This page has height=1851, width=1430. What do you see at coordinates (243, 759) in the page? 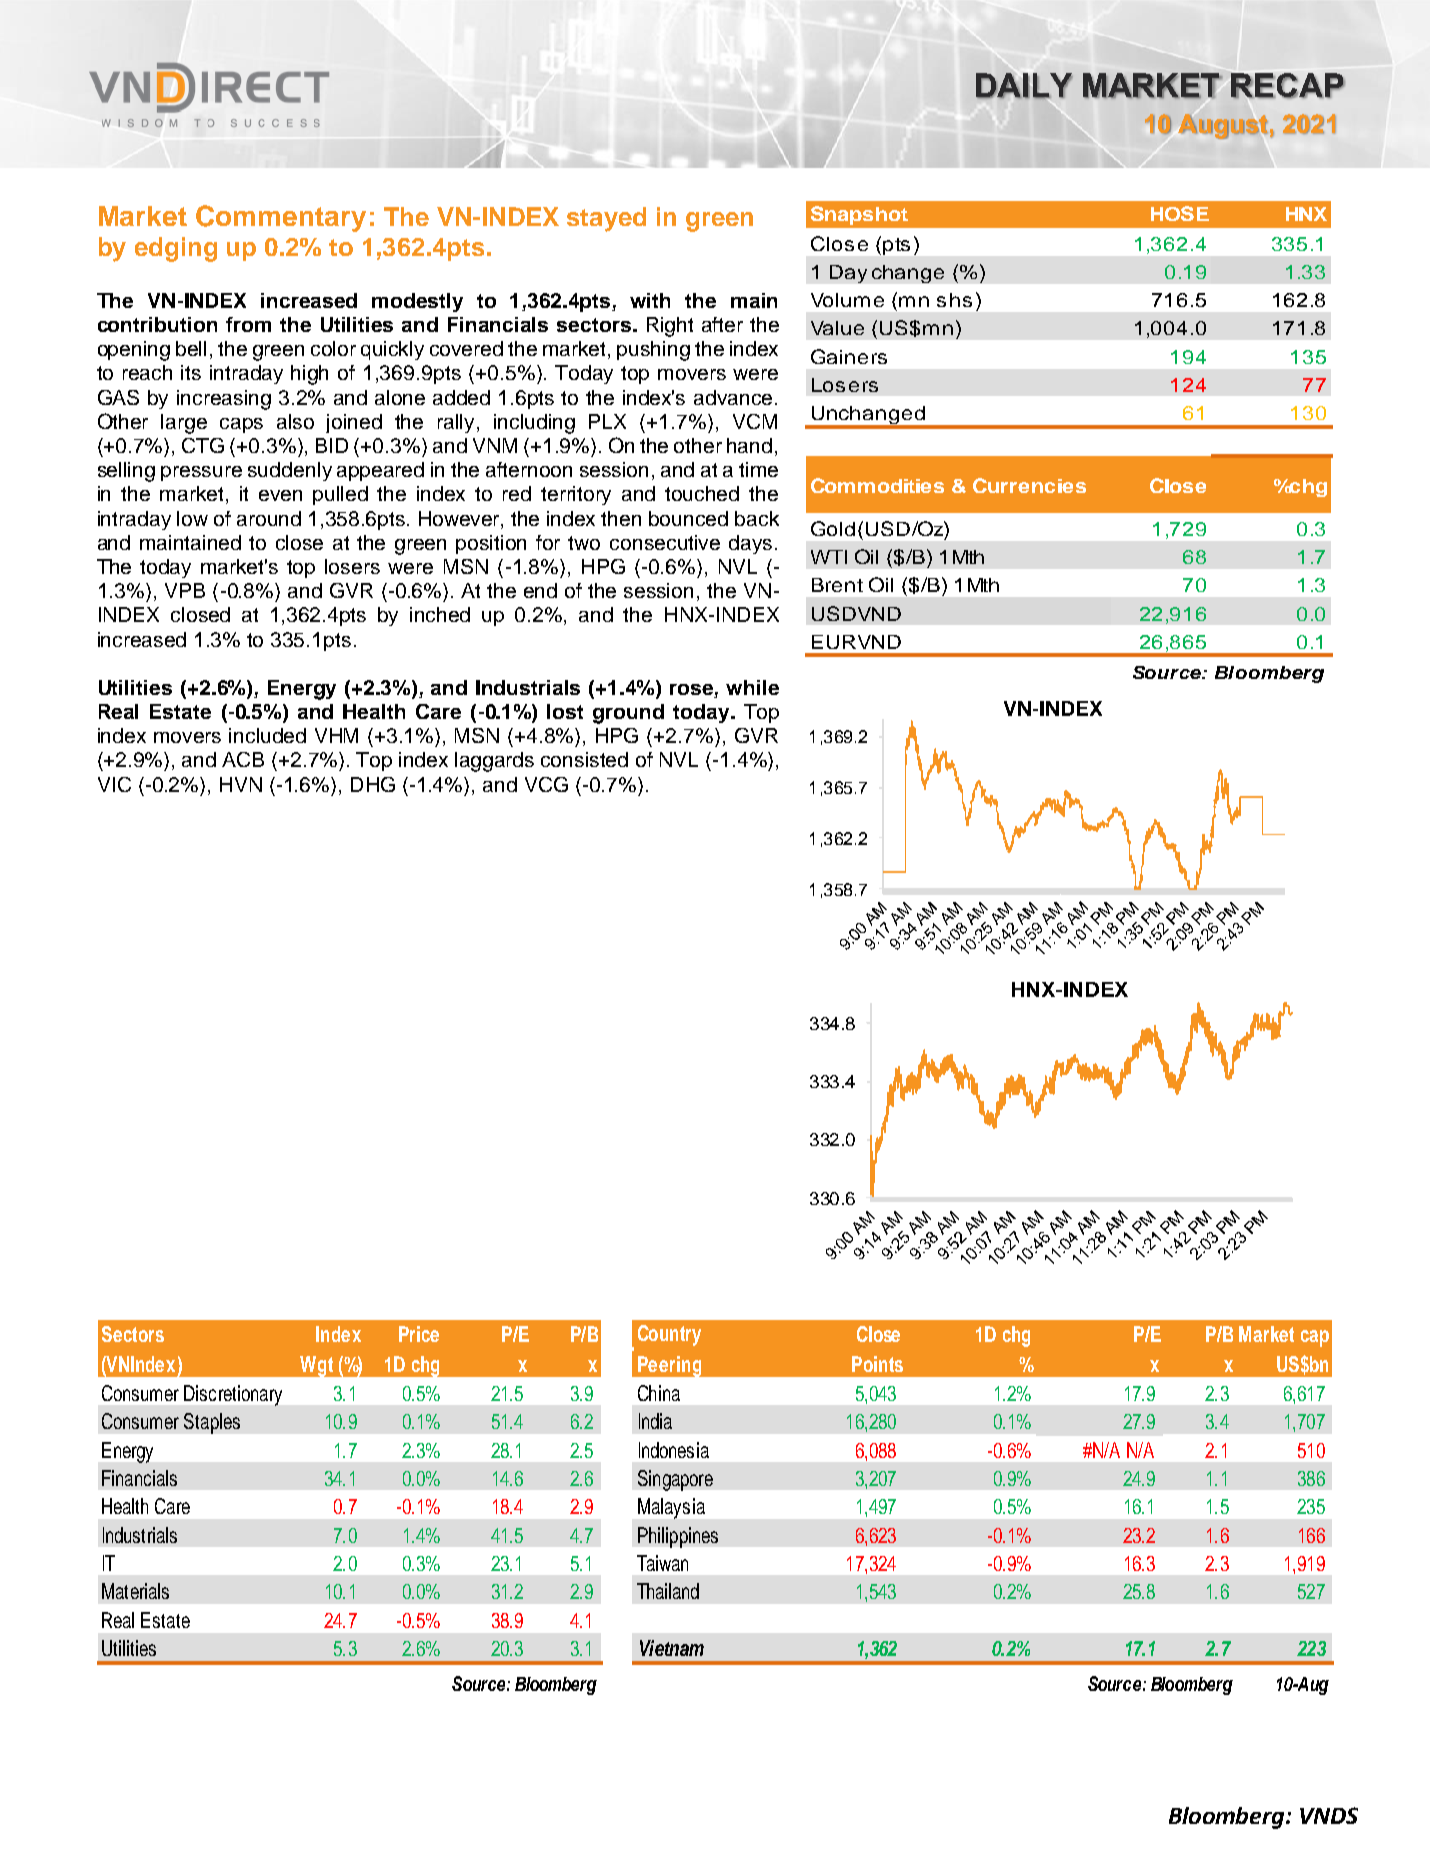
I see `ACB` at bounding box center [243, 759].
